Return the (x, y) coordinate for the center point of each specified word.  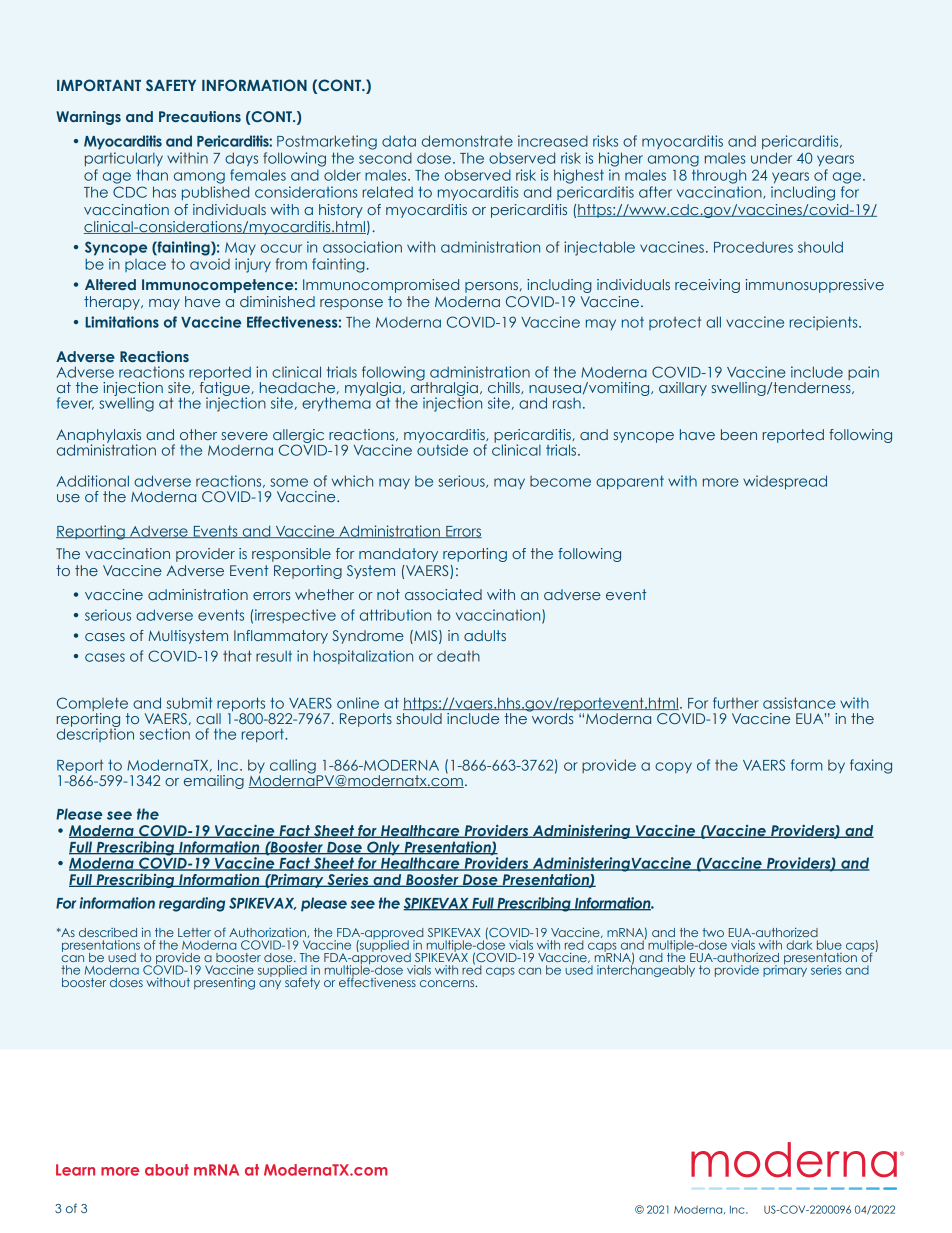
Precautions (200, 116)
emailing (214, 782)
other (198, 434)
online (358, 703)
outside (442, 449)
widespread (785, 482)
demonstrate (467, 141)
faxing (871, 766)
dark (799, 945)
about (167, 1170)
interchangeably (646, 970)
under (771, 158)
